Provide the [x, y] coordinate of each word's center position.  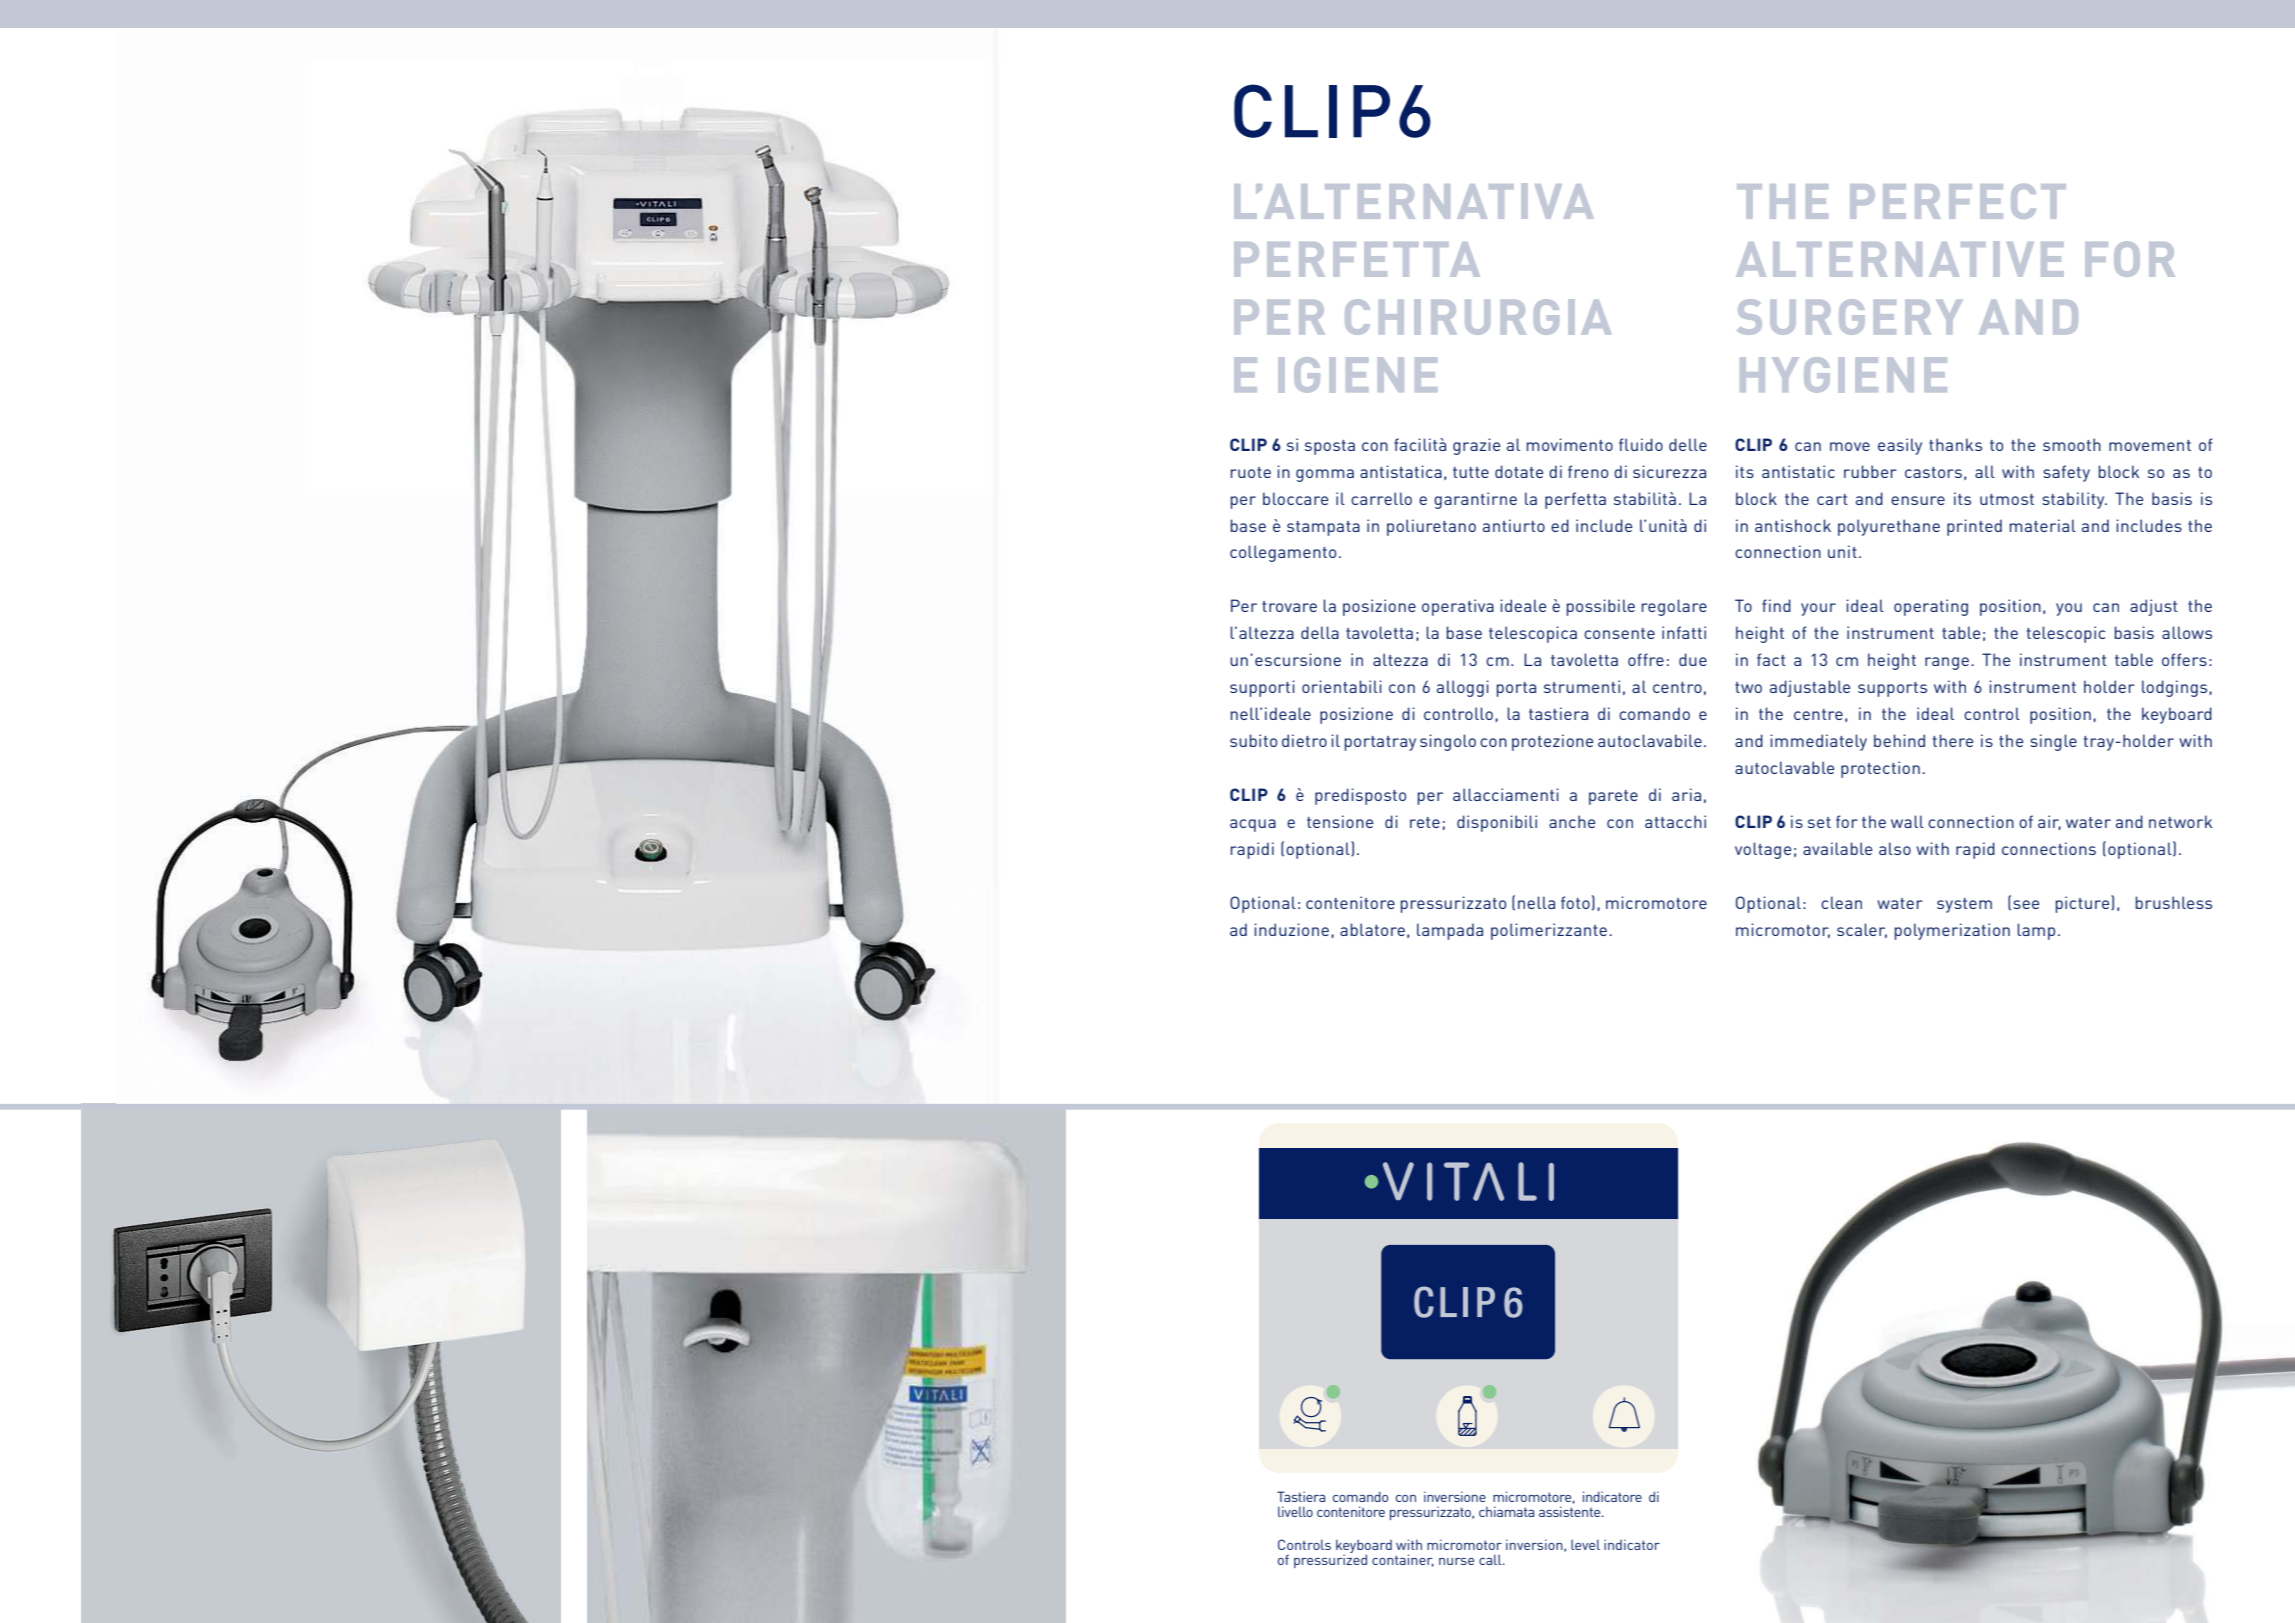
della [1320, 632]
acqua [1253, 825]
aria [1686, 794]
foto [1575, 902]
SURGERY [1849, 317]
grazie [1476, 446]
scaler [1862, 930]
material [2043, 525]
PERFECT [1958, 201]
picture [2084, 904]
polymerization [1952, 931]
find [1776, 605]
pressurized [1330, 1560]
